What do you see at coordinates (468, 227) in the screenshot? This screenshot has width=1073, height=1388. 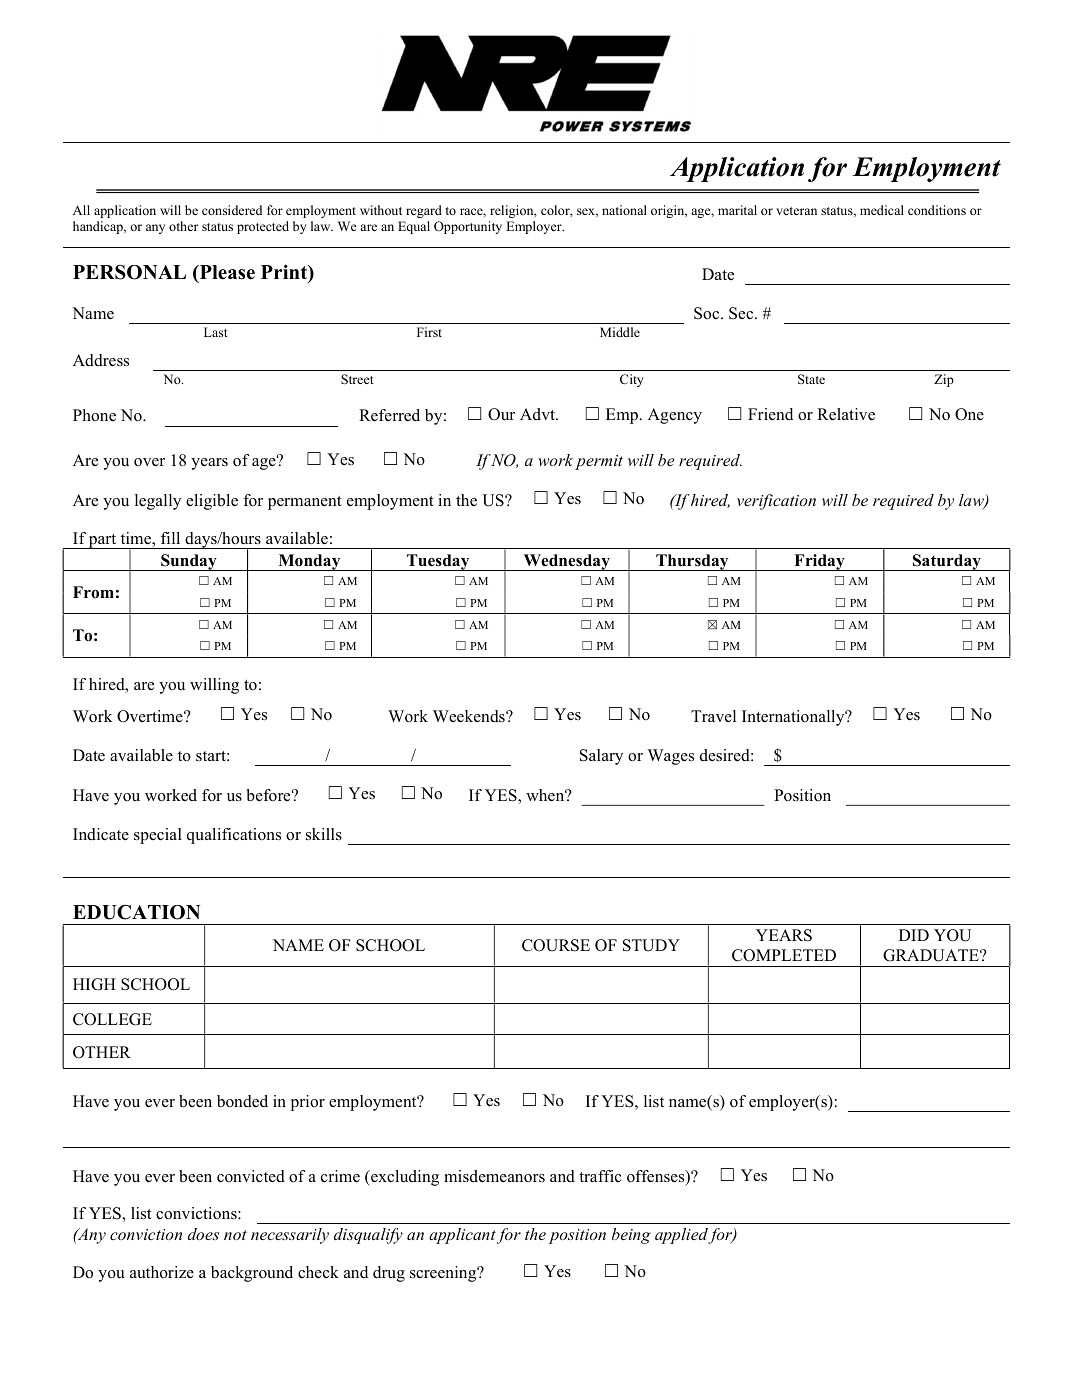 I see `Opportunity` at bounding box center [468, 227].
